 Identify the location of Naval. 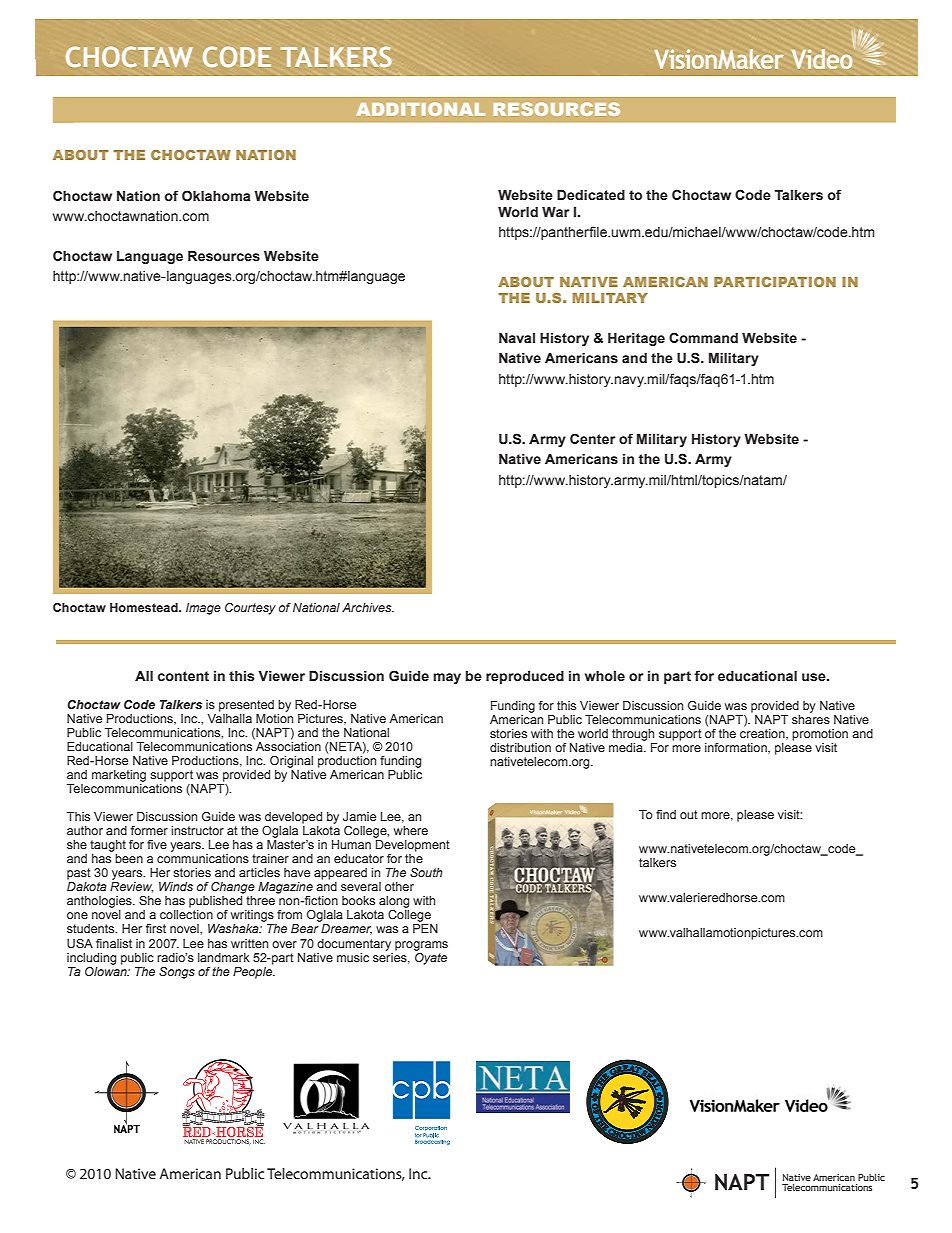
(517, 338).
